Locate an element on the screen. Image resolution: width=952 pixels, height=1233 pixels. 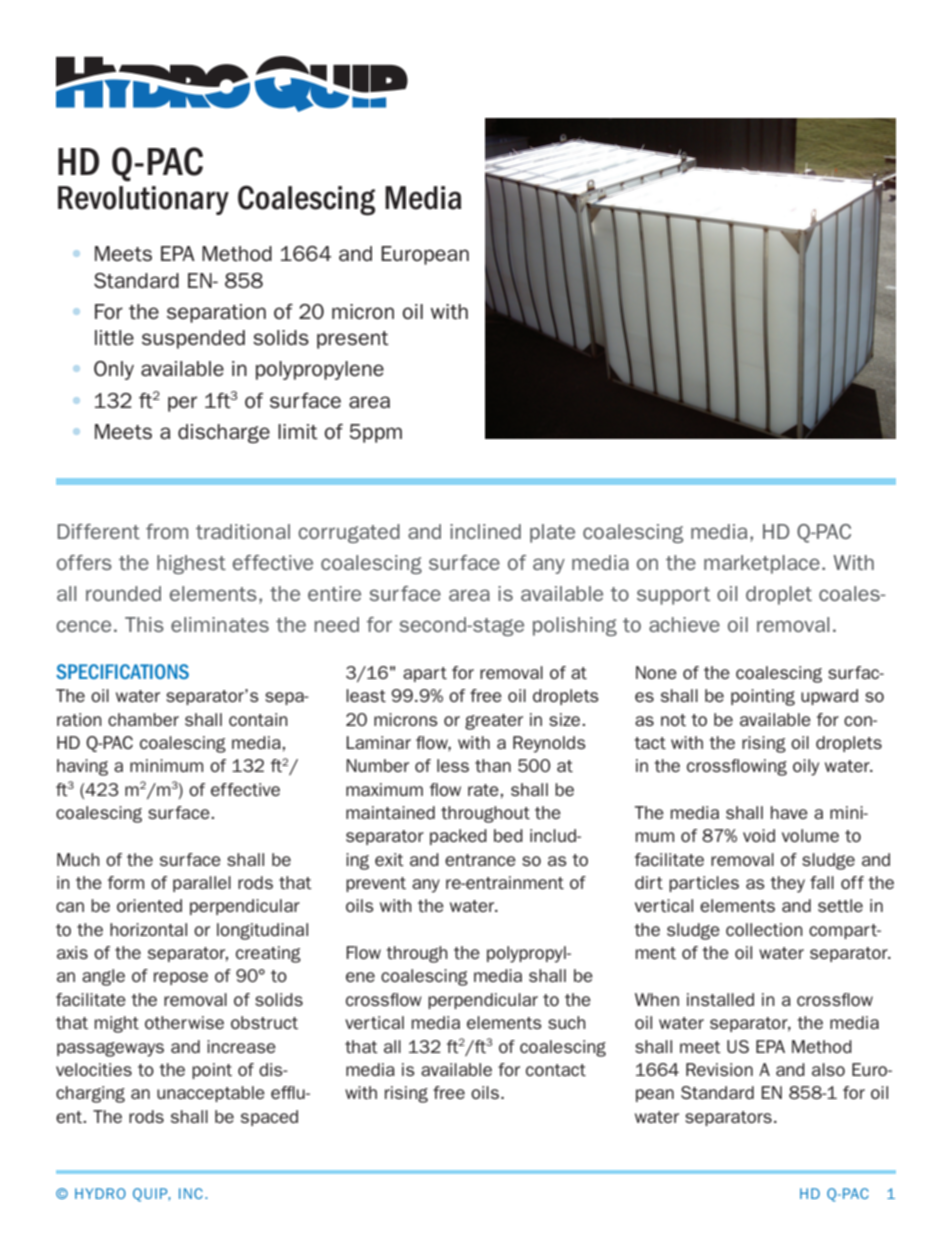
present is located at coordinates (353, 340).
